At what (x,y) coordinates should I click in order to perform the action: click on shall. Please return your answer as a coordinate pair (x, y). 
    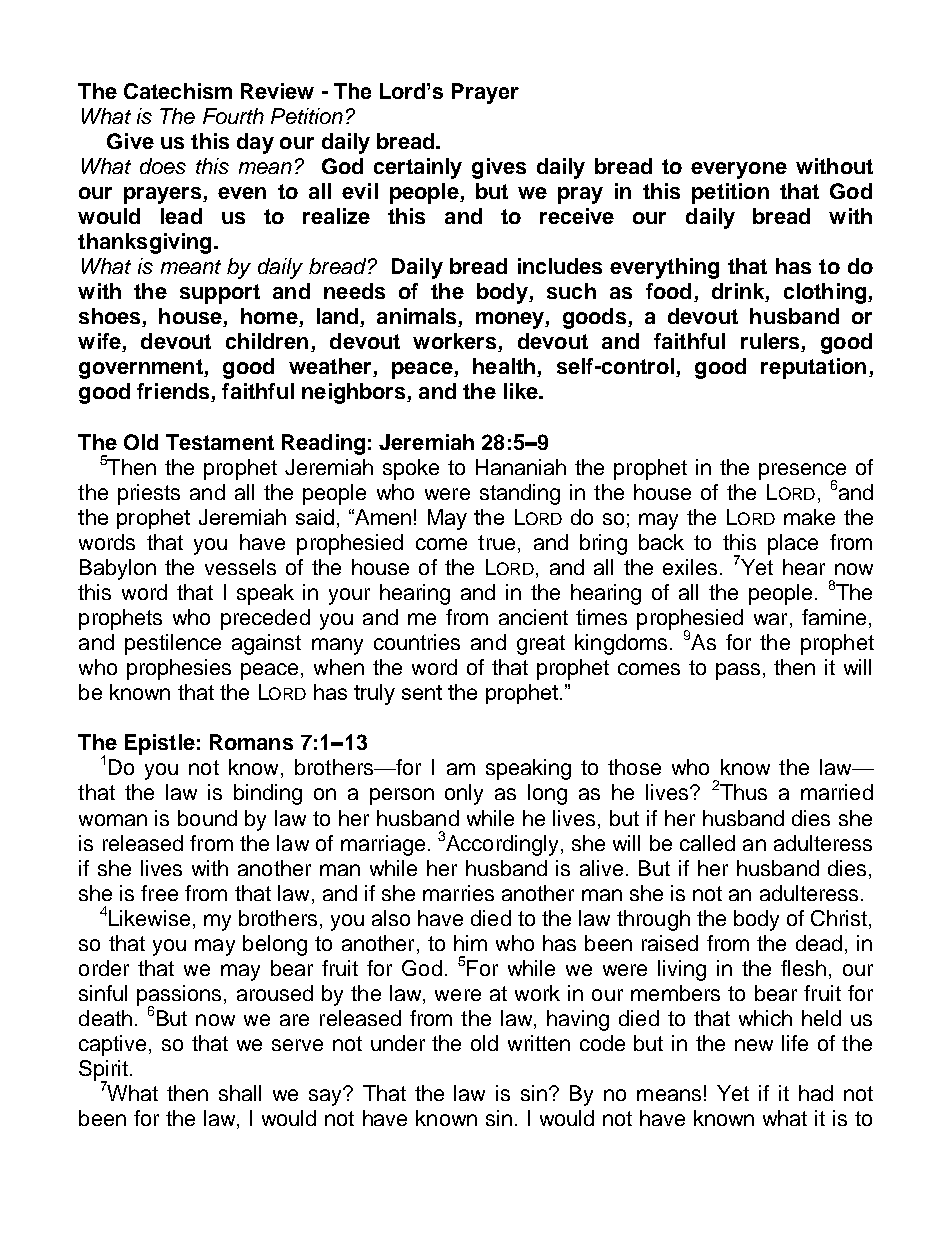
    Looking at the image, I should click on (240, 1093).
